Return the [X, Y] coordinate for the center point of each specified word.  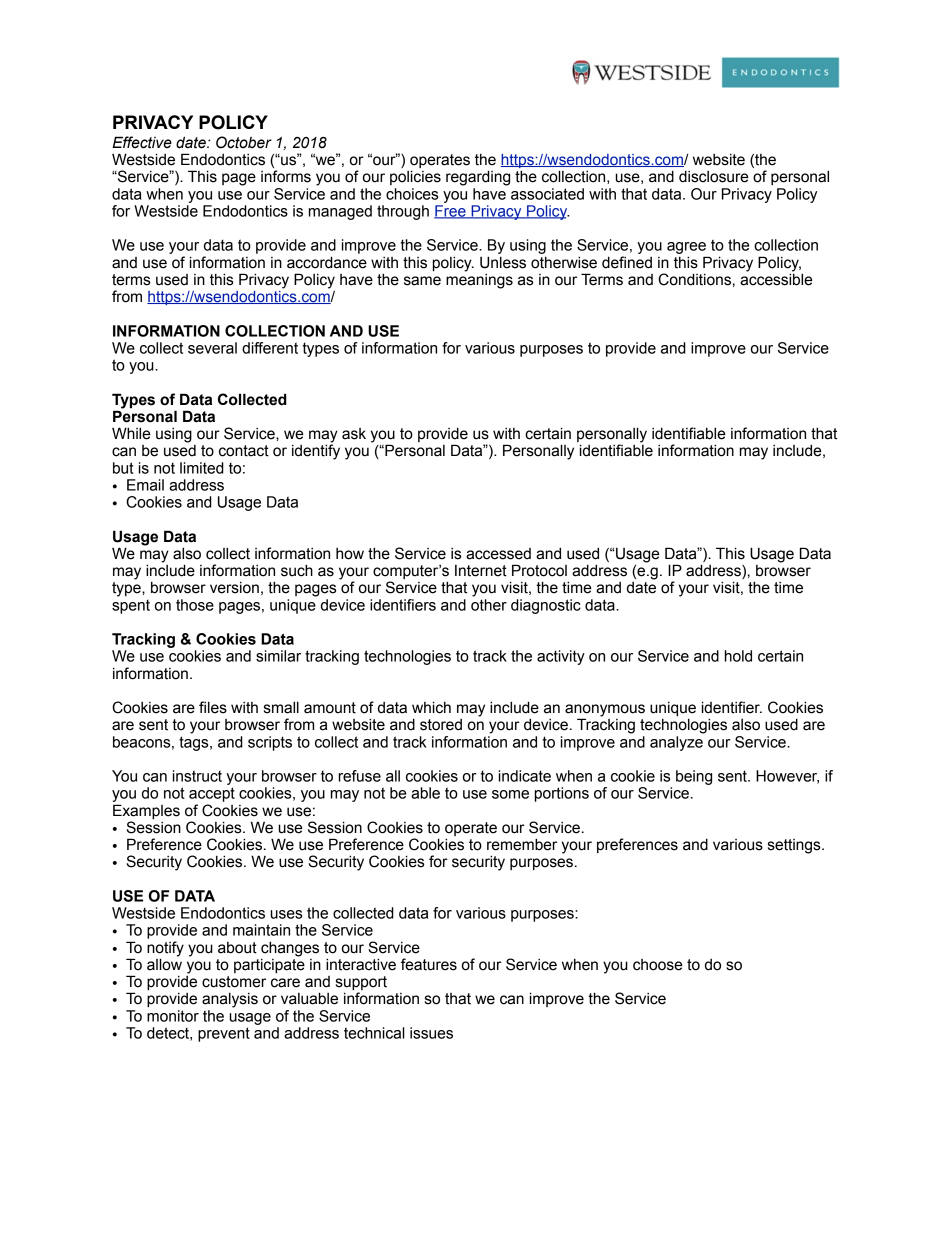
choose [657, 965]
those [195, 605]
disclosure [713, 176]
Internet [481, 571]
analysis [230, 1000]
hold [738, 656]
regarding [478, 178]
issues [431, 1033]
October [244, 142]
